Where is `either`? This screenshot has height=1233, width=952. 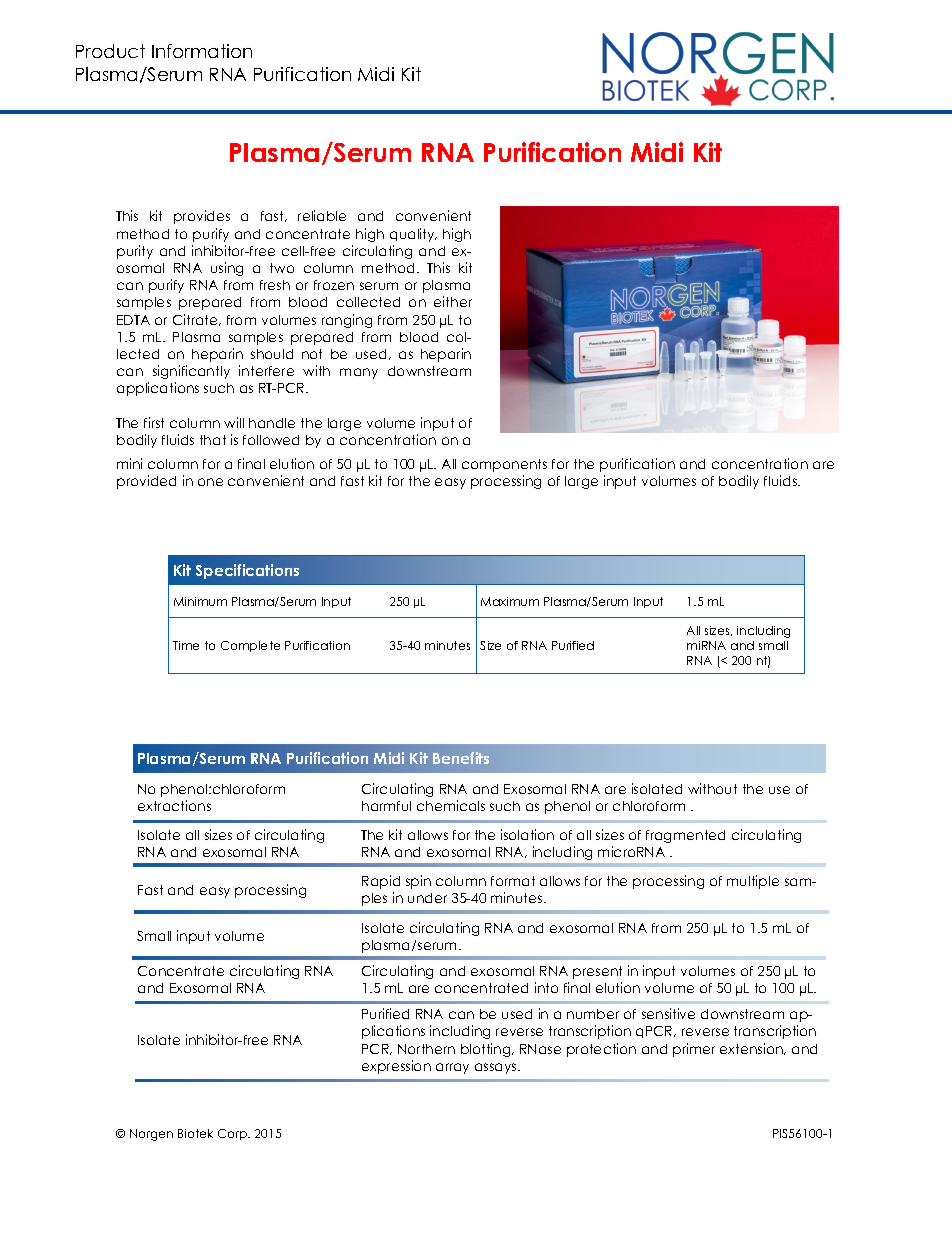 either is located at coordinates (453, 301).
